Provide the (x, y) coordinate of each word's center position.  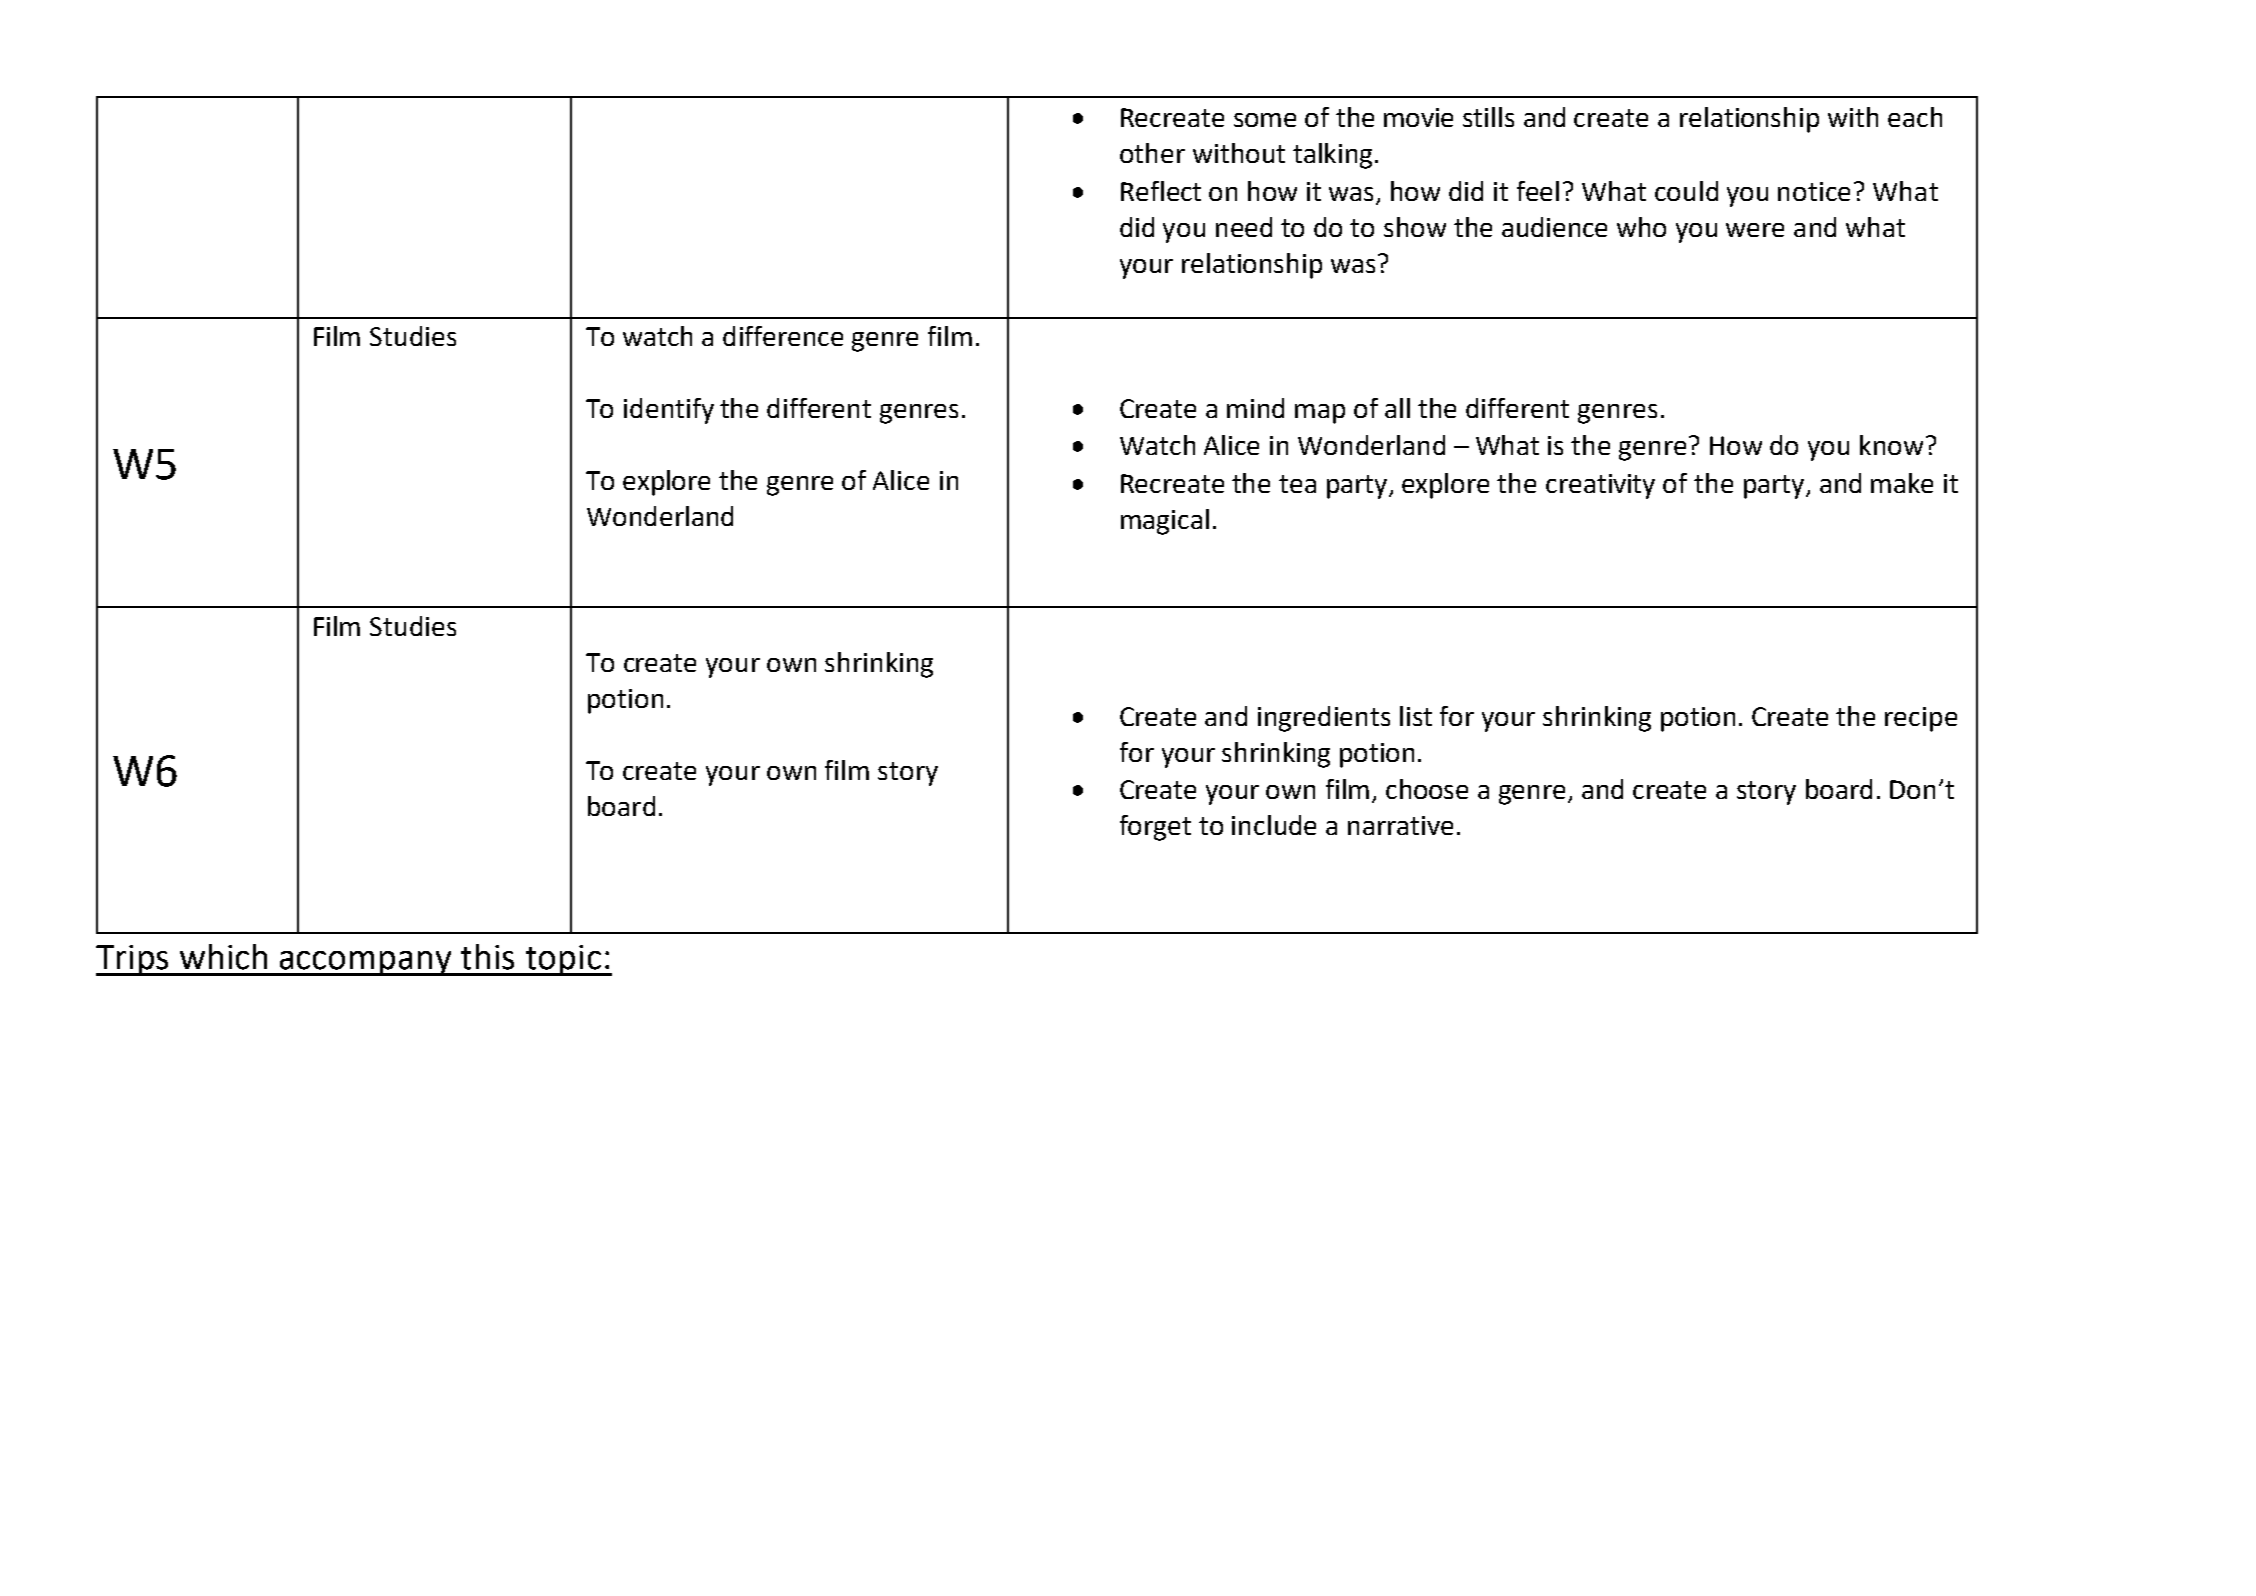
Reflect (1161, 191)
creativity (1600, 486)
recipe (1921, 719)
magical (1165, 522)
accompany (366, 963)
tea (1297, 484)
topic (563, 960)
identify (669, 411)
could (1686, 191)
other (1152, 153)
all (1397, 408)
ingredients (1324, 719)
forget (1155, 828)
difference (783, 336)
